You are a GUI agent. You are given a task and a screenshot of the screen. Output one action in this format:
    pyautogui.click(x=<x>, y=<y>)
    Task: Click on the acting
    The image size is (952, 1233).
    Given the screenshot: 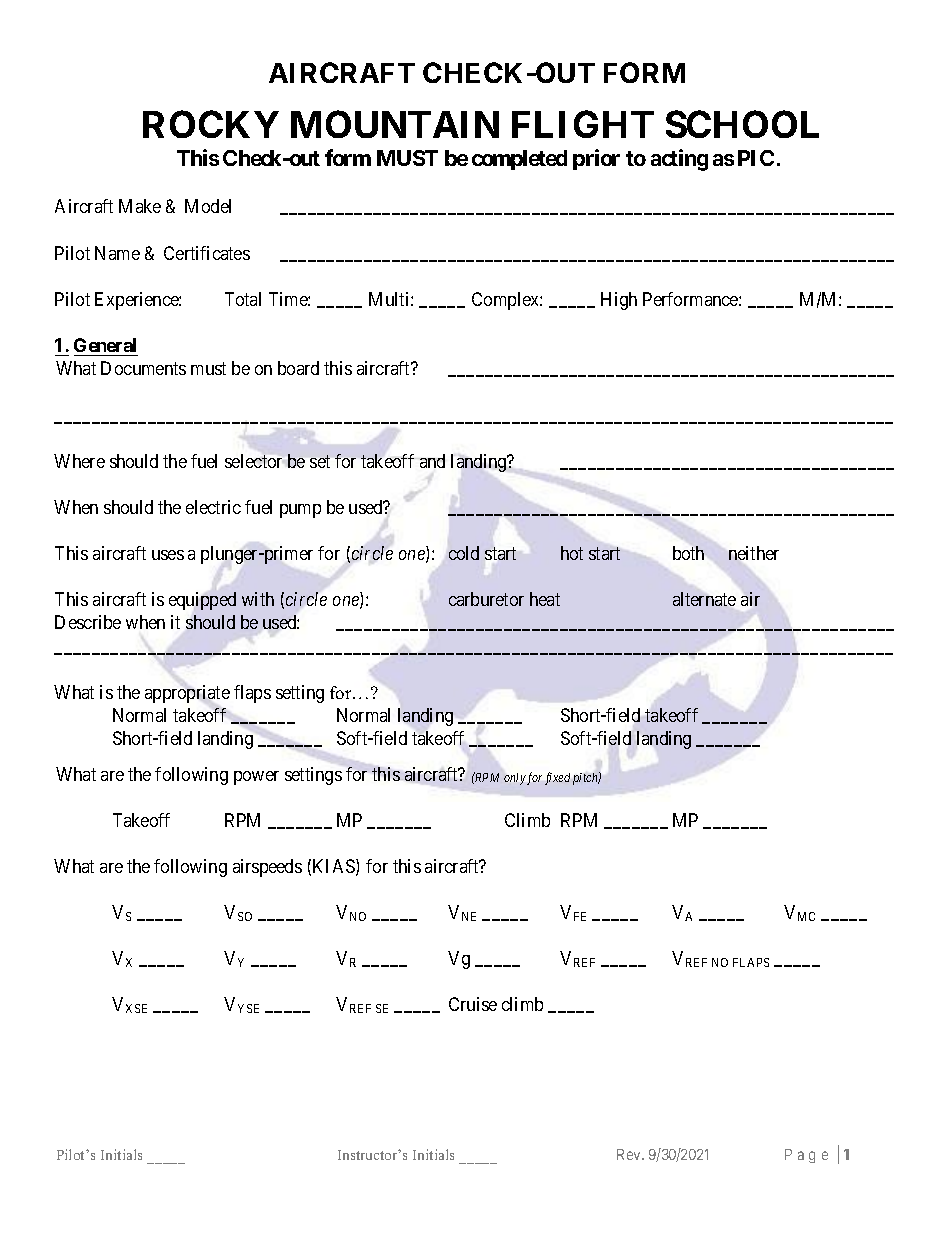 What is the action you would take?
    pyautogui.click(x=679, y=160)
